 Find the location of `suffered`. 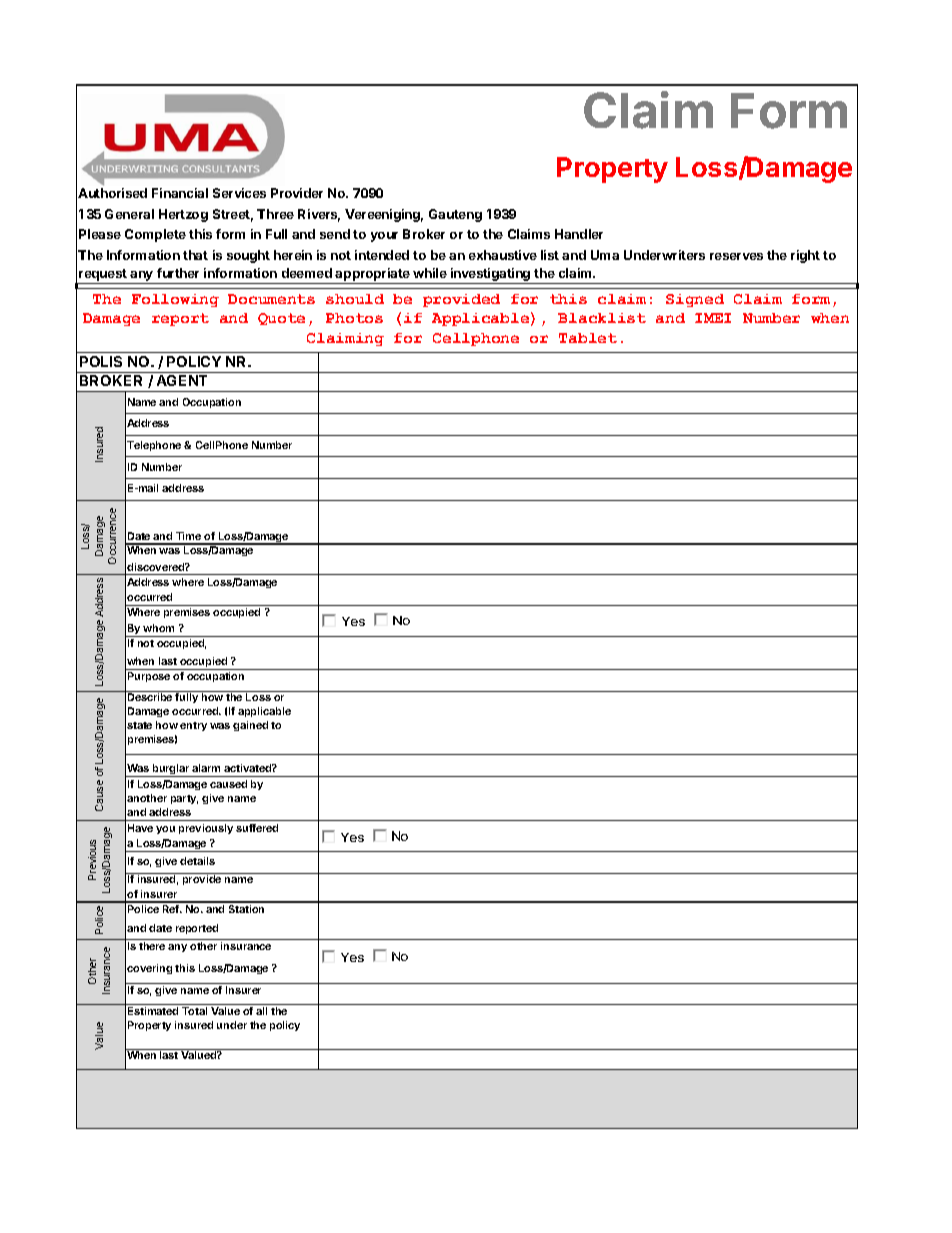

suffered is located at coordinates (257, 828).
